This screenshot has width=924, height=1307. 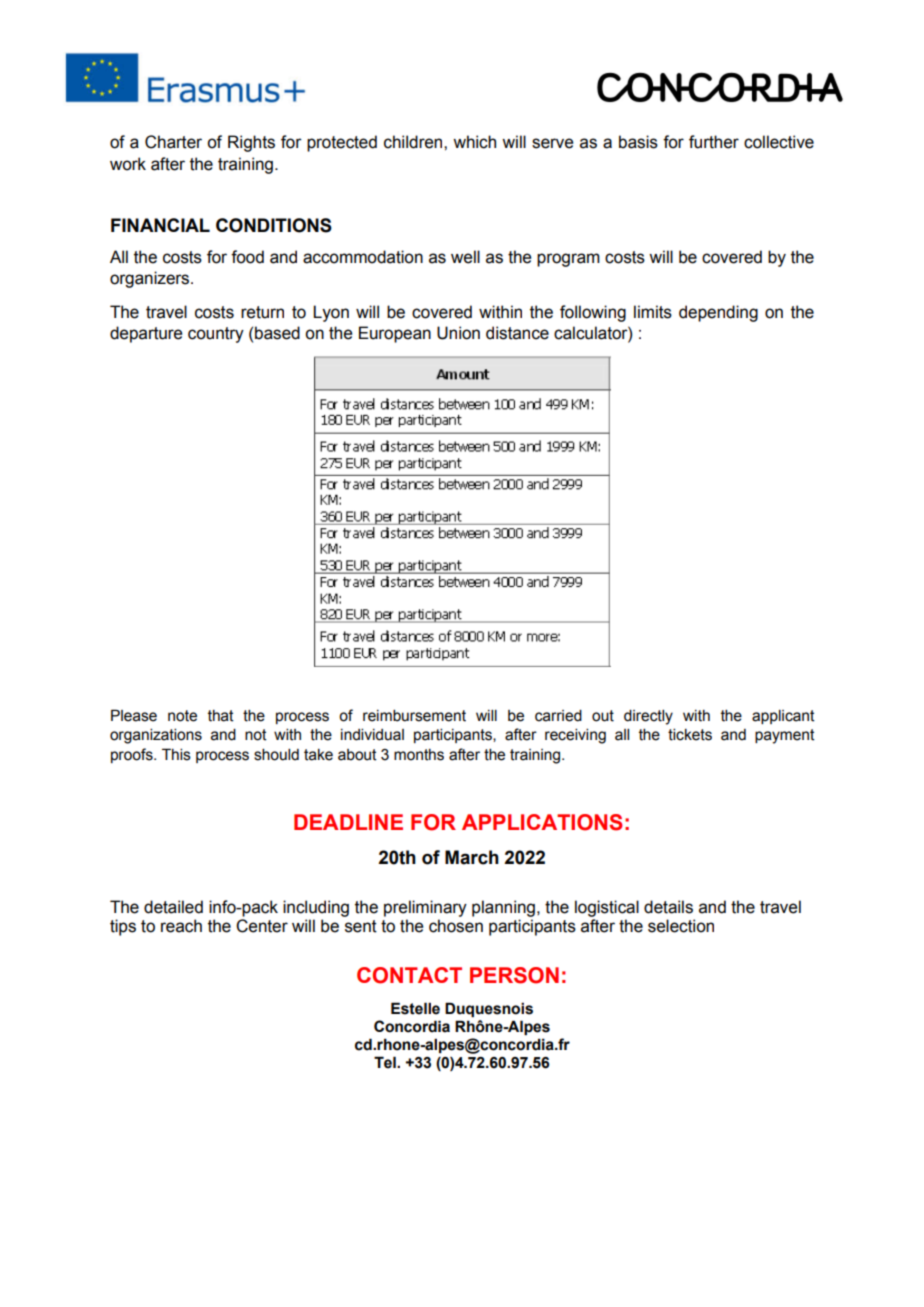 What do you see at coordinates (474, 142) in the screenshot?
I see `which` at bounding box center [474, 142].
